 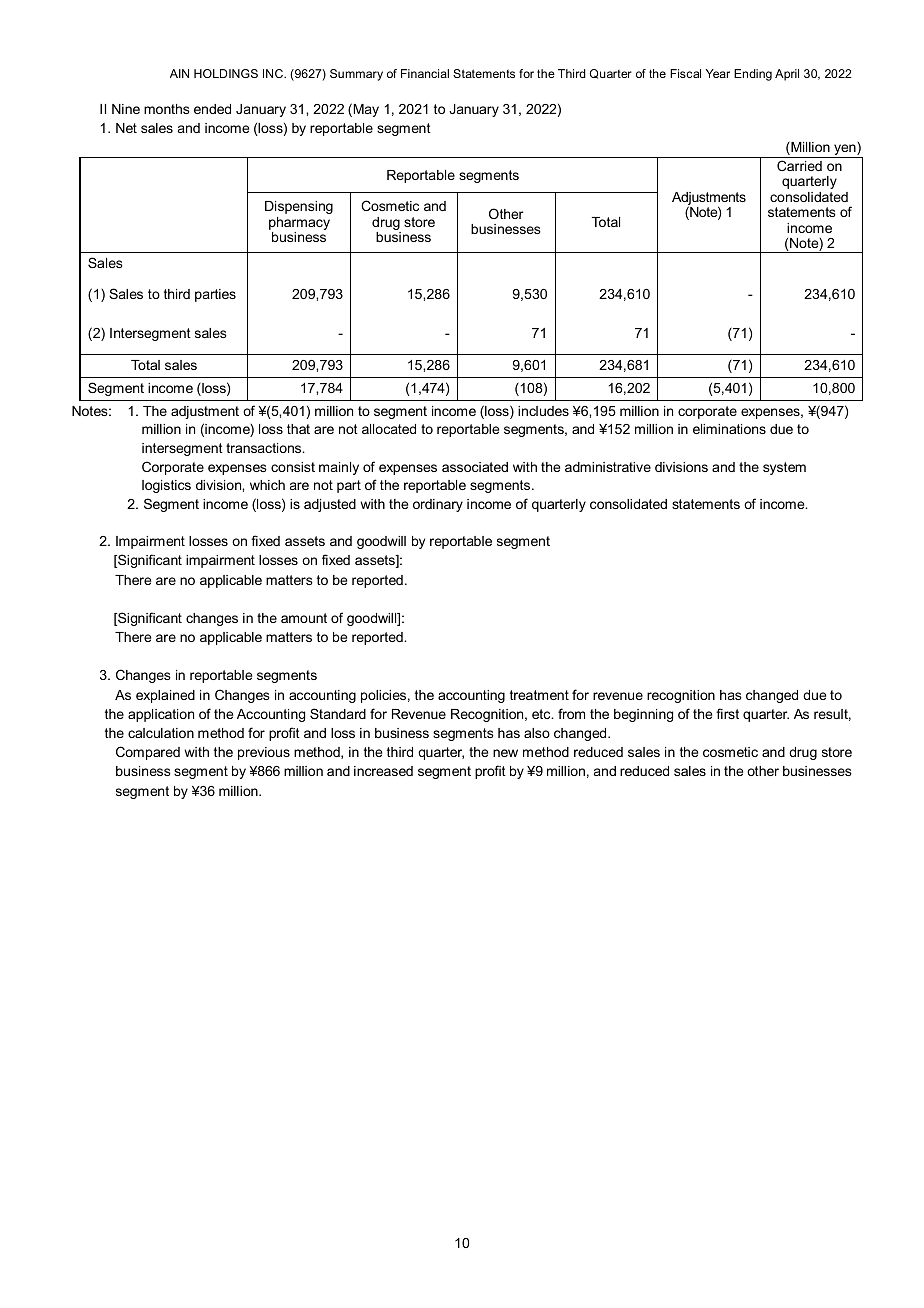 I want to click on logistics, so click(x=166, y=486).
